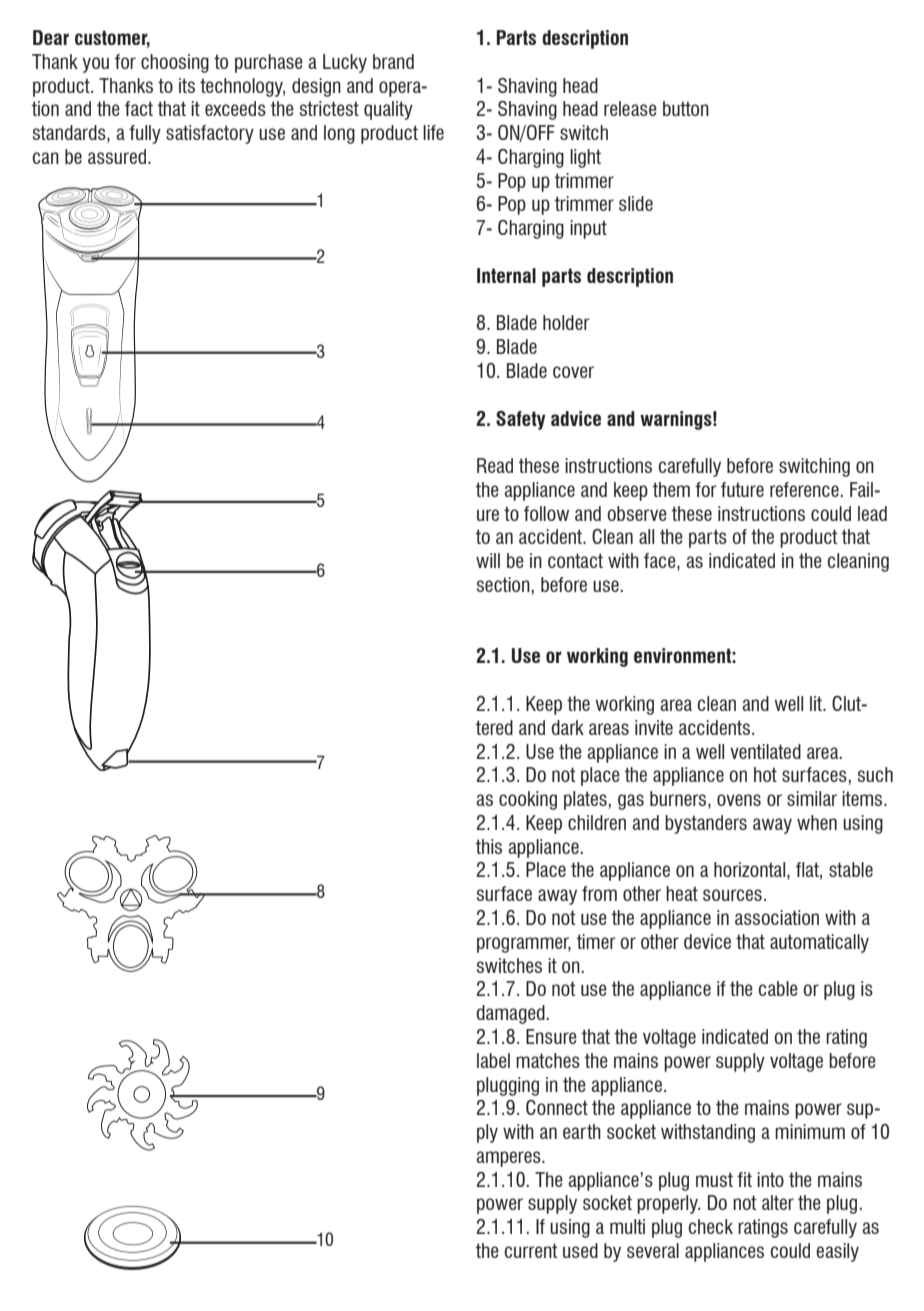 This screenshot has width=924, height=1311. Describe the element at coordinates (489, 846) in the screenshot. I see `this` at that location.
